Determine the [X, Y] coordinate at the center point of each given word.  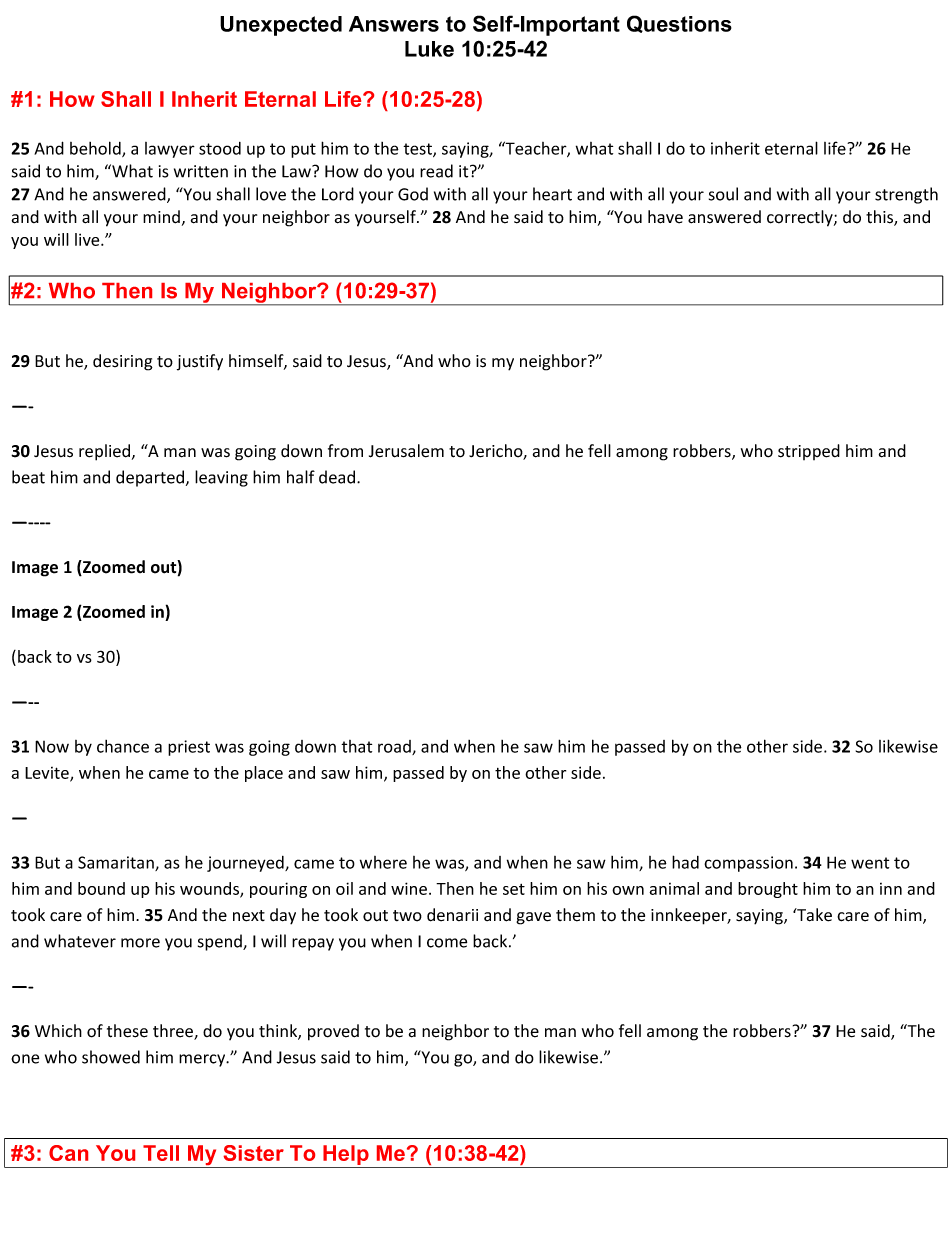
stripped [809, 452]
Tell [161, 1153]
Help [346, 1156]
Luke [429, 49]
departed [150, 478]
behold [96, 149]
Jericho [496, 452]
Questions [679, 24]
